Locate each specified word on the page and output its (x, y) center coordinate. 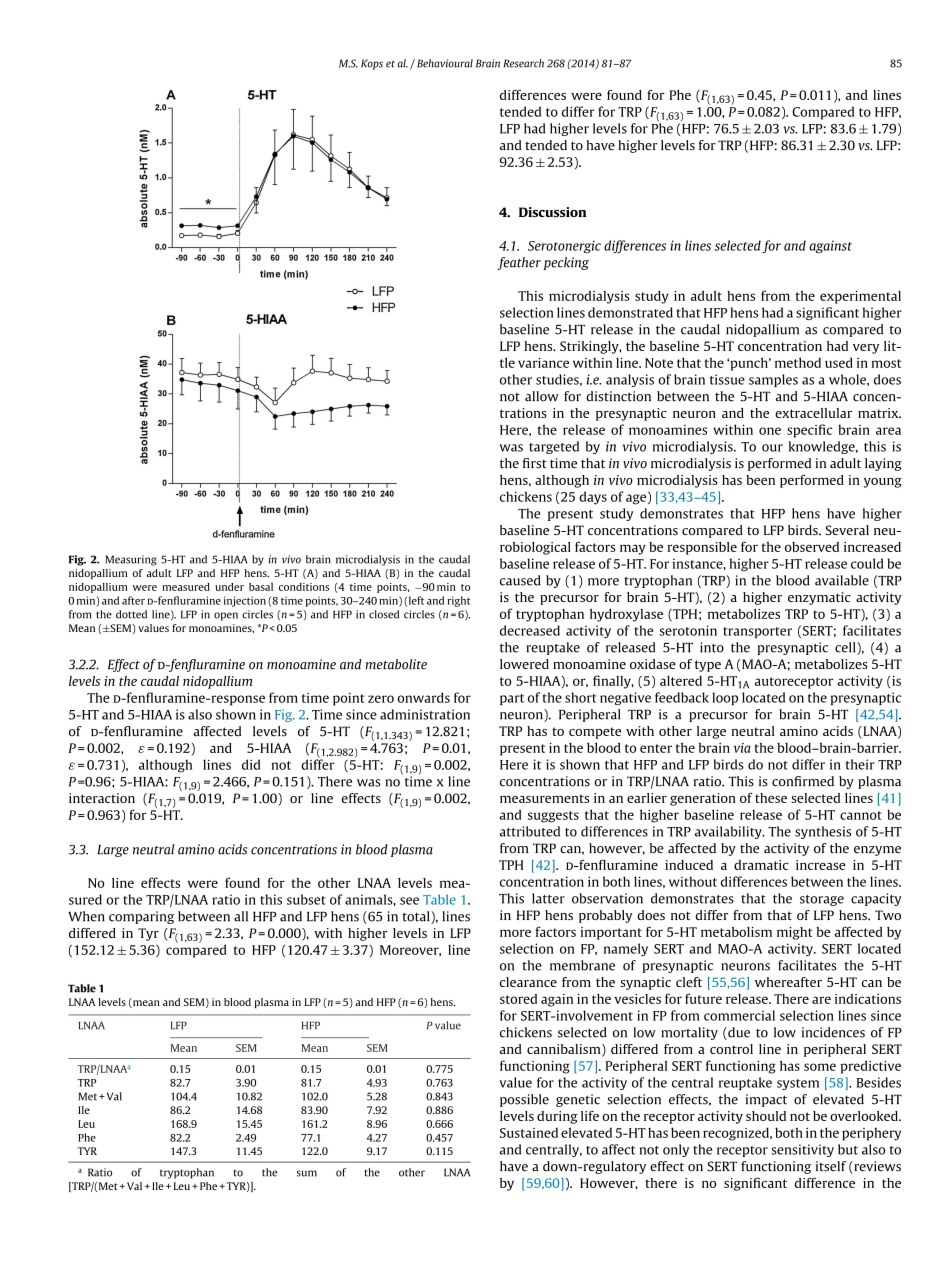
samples (773, 380)
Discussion (552, 212)
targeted (554, 447)
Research (524, 63)
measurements (544, 798)
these (771, 798)
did (251, 764)
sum (307, 1173)
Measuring (131, 560)
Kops (372, 64)
